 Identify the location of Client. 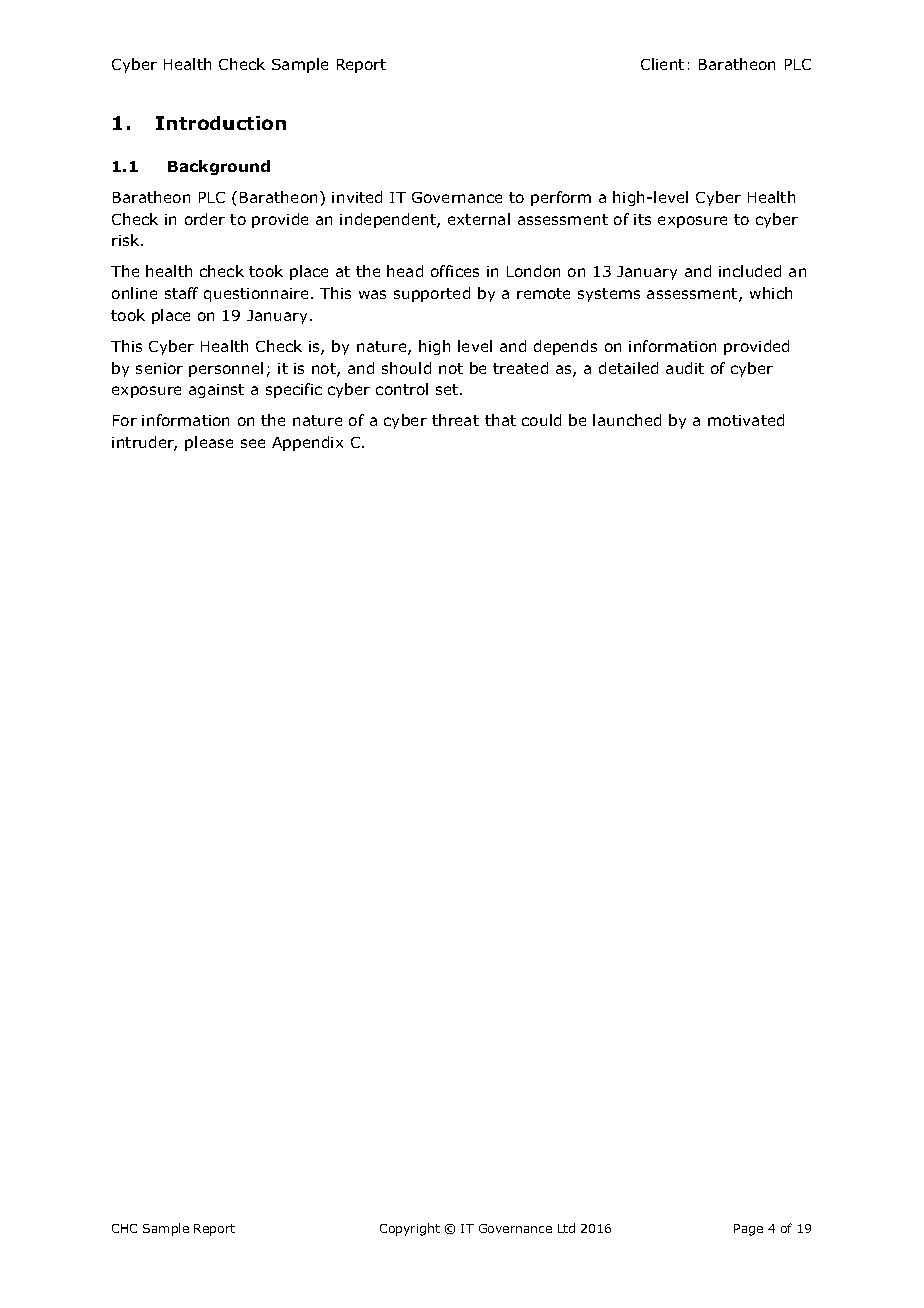
(662, 64).
